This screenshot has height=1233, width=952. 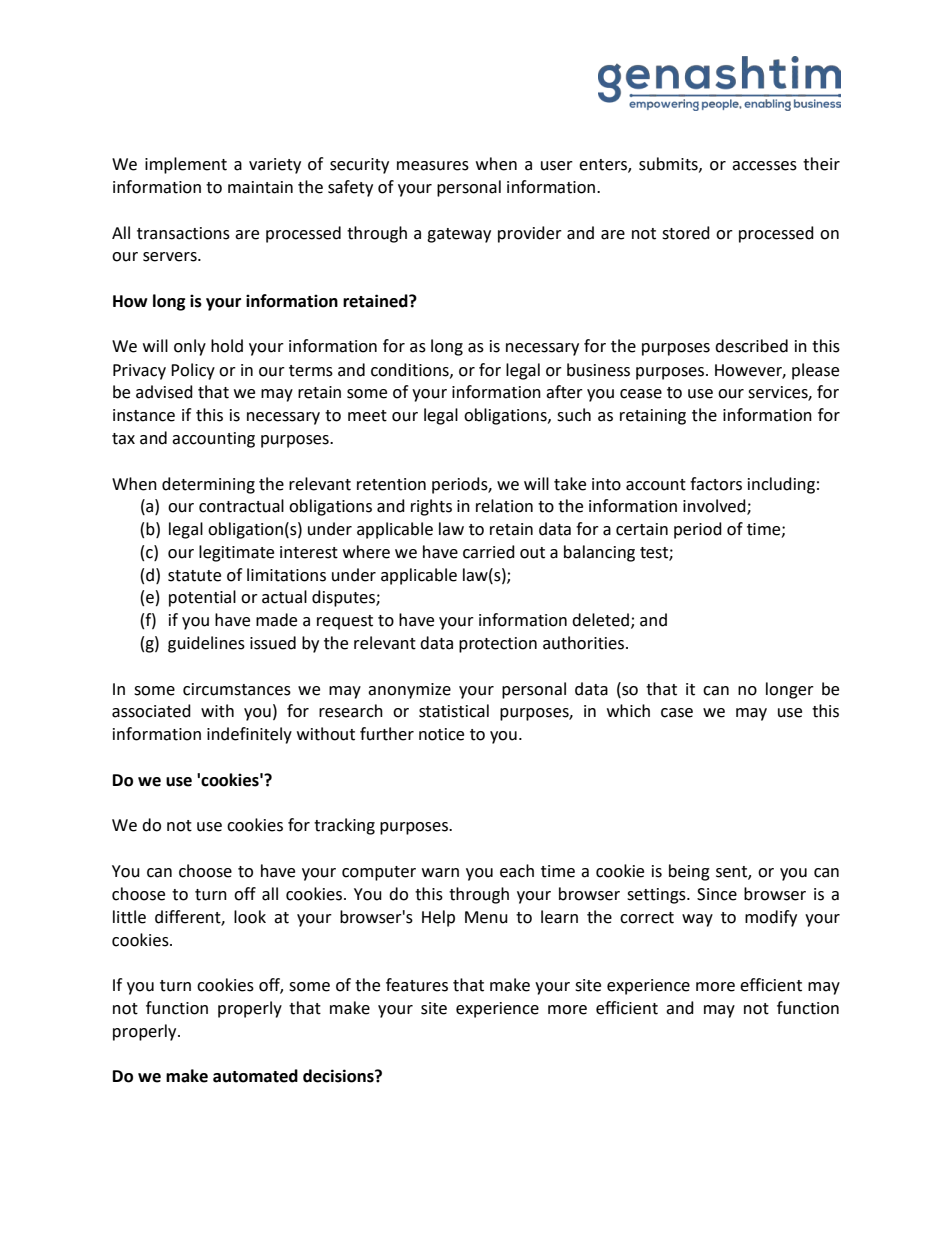 I want to click on determining, so click(x=208, y=485).
